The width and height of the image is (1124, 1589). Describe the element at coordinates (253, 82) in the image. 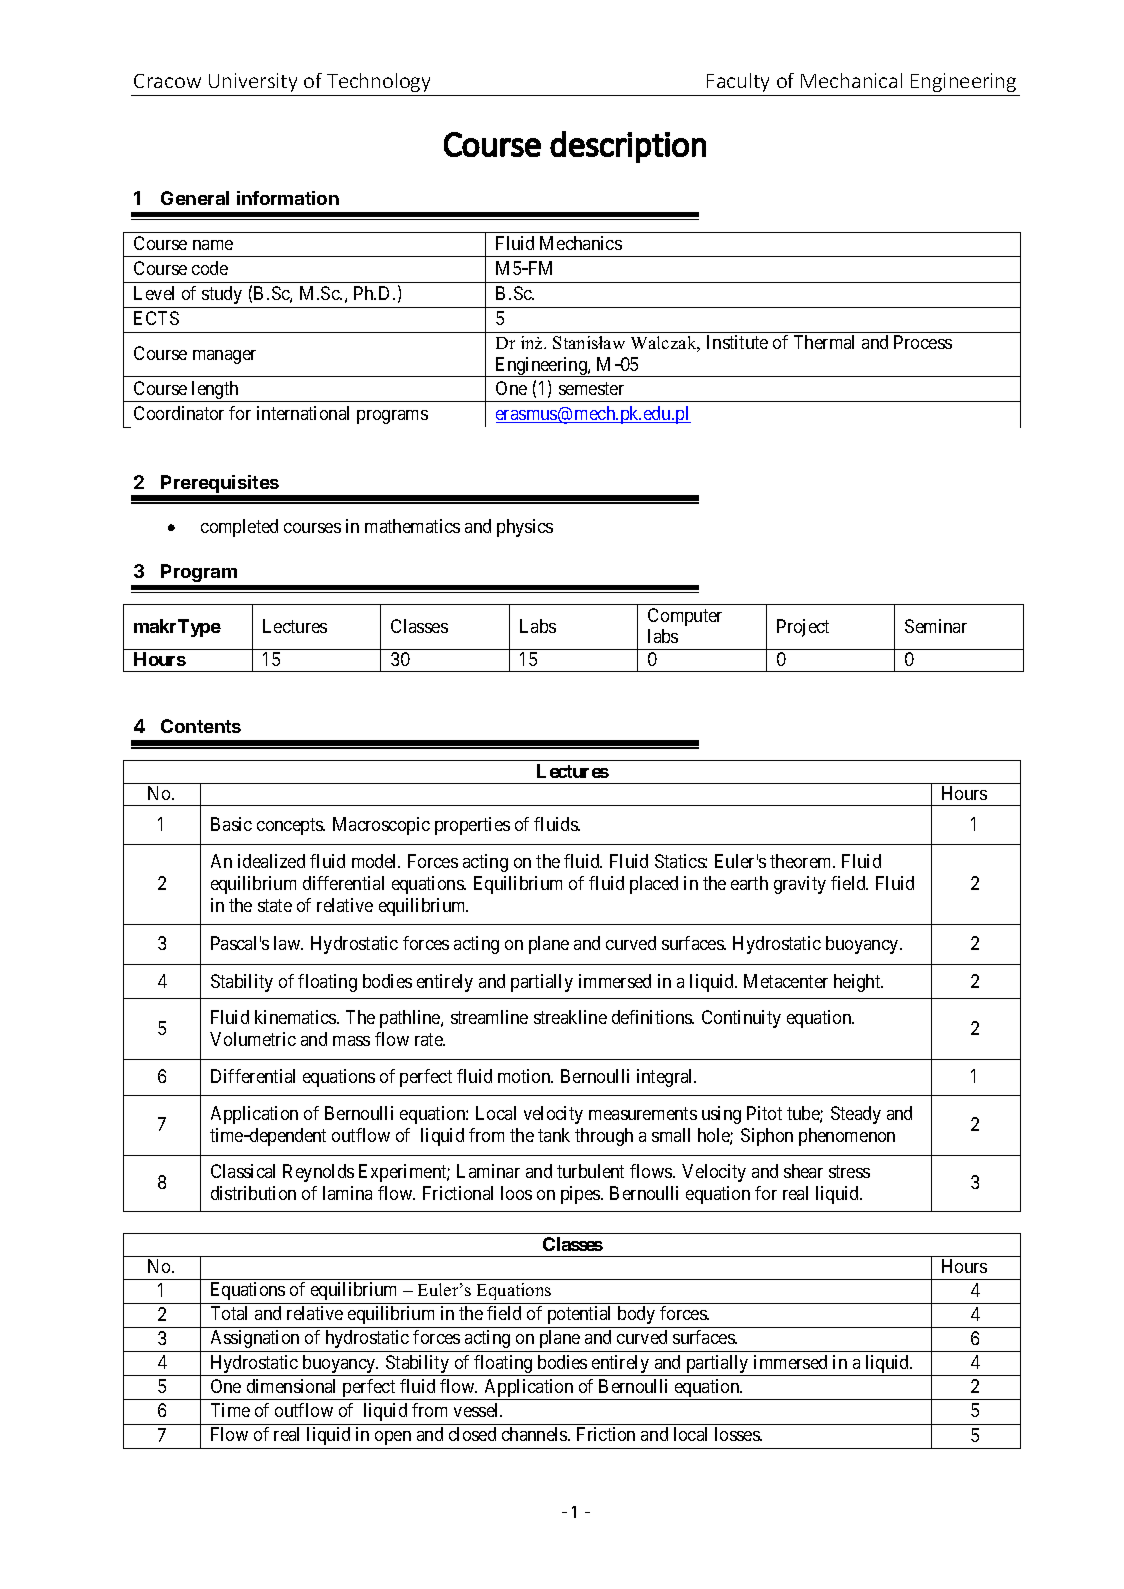

I see `University` at that location.
